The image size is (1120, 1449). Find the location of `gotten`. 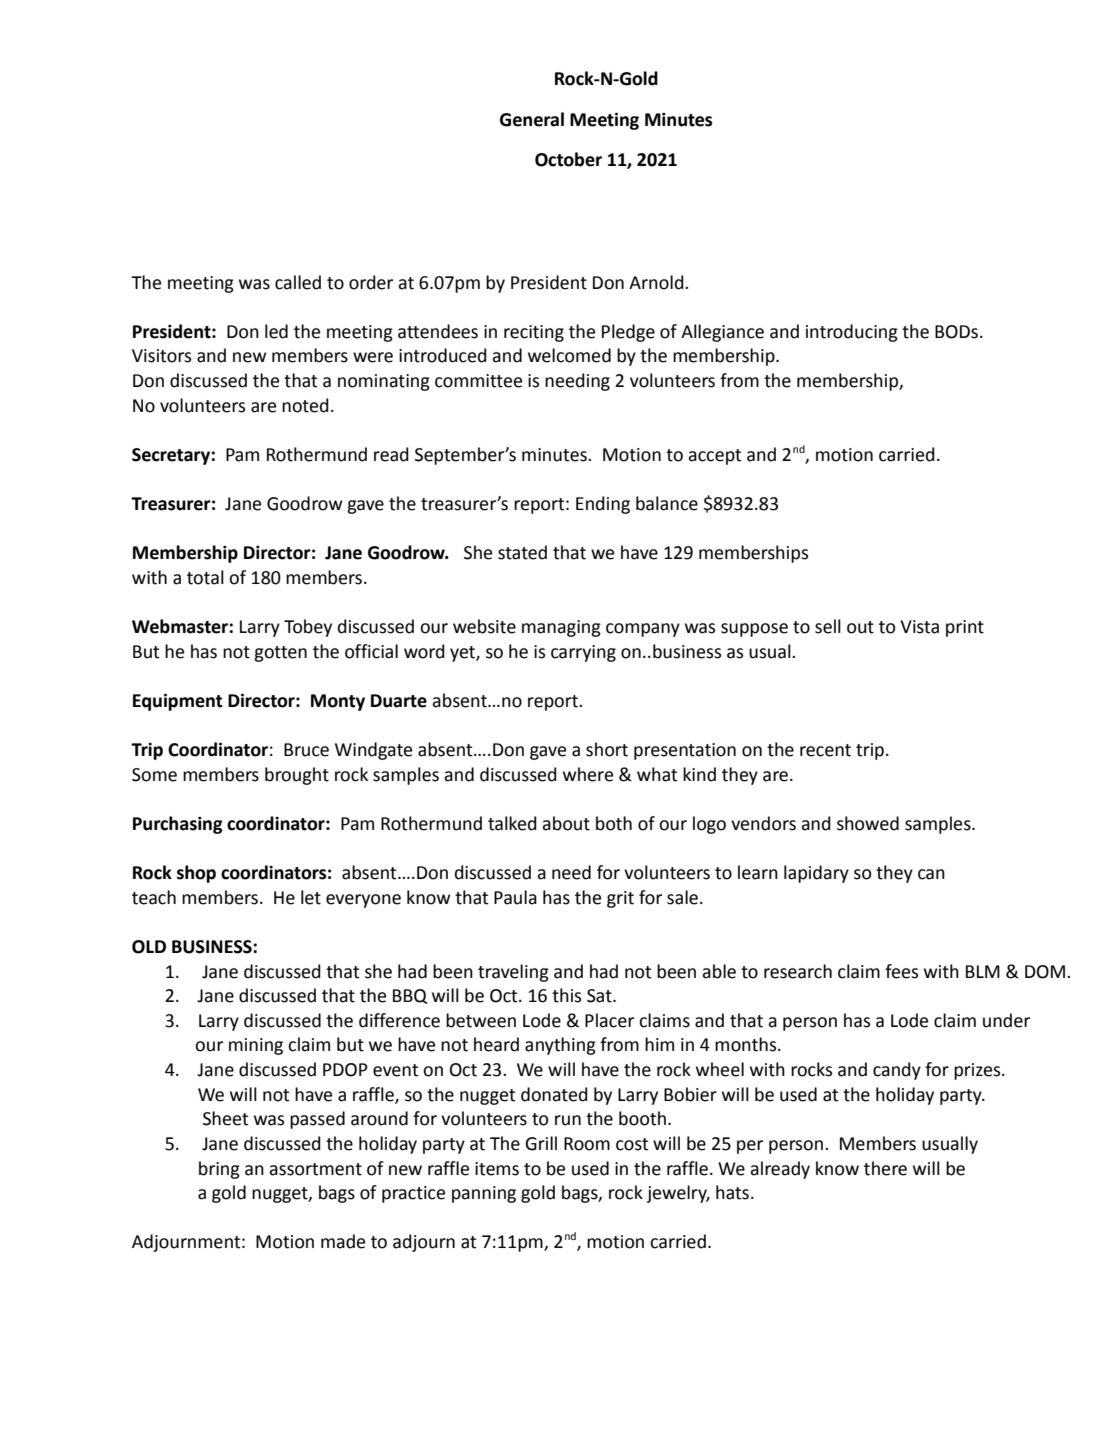

gotten is located at coordinates (280, 654).
